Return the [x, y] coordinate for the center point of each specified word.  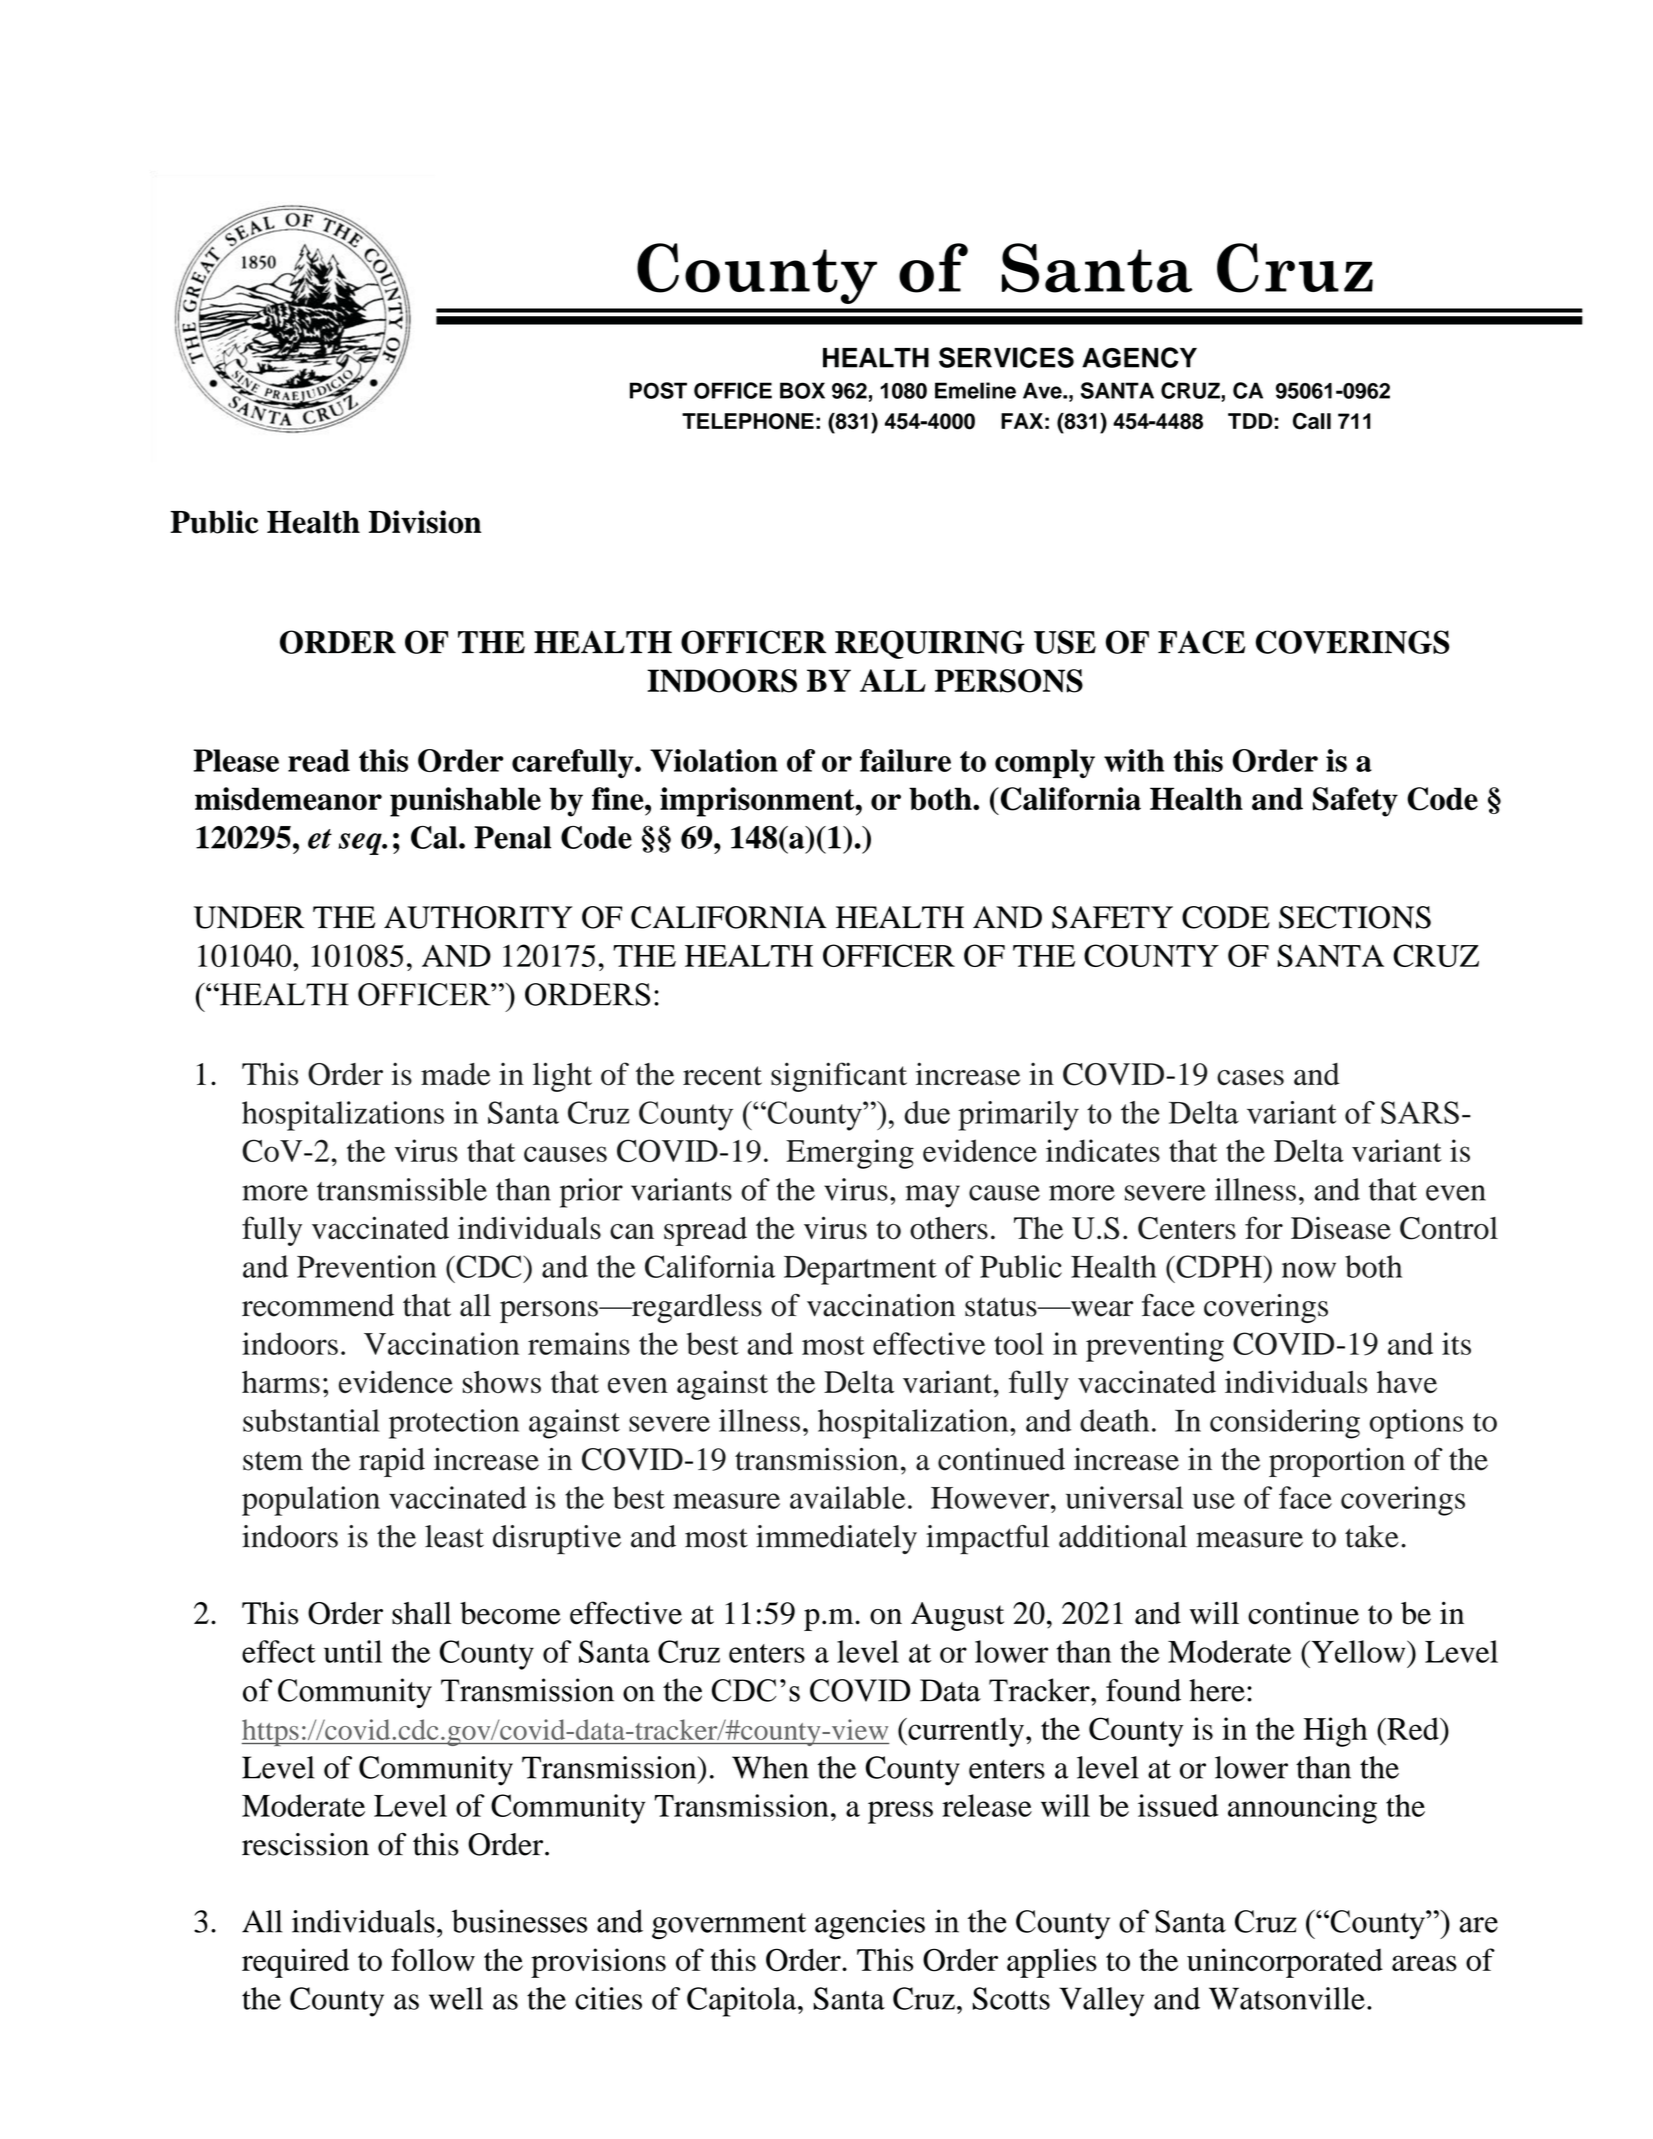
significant [839, 1077]
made [455, 1074]
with [1134, 760]
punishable [465, 802]
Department [860, 1270]
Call [1312, 421]
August [957, 1616]
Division [425, 522]
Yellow [1358, 1651]
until [353, 1651]
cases [1250, 1078]
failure [905, 760]
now [1309, 1270]
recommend [318, 1305]
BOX [802, 390]
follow [433, 1959]
